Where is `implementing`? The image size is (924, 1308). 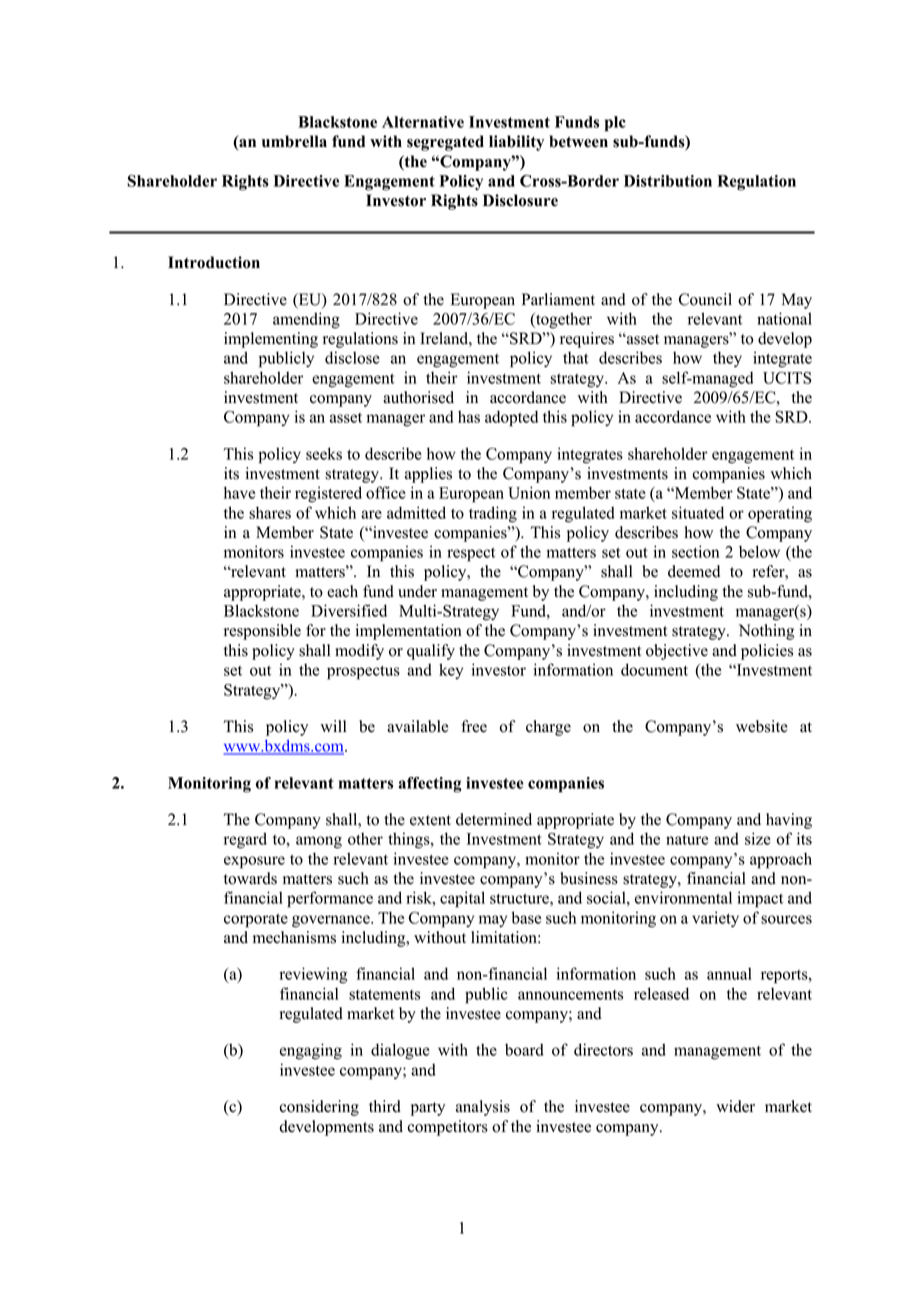 implementing is located at coordinates (271, 340).
